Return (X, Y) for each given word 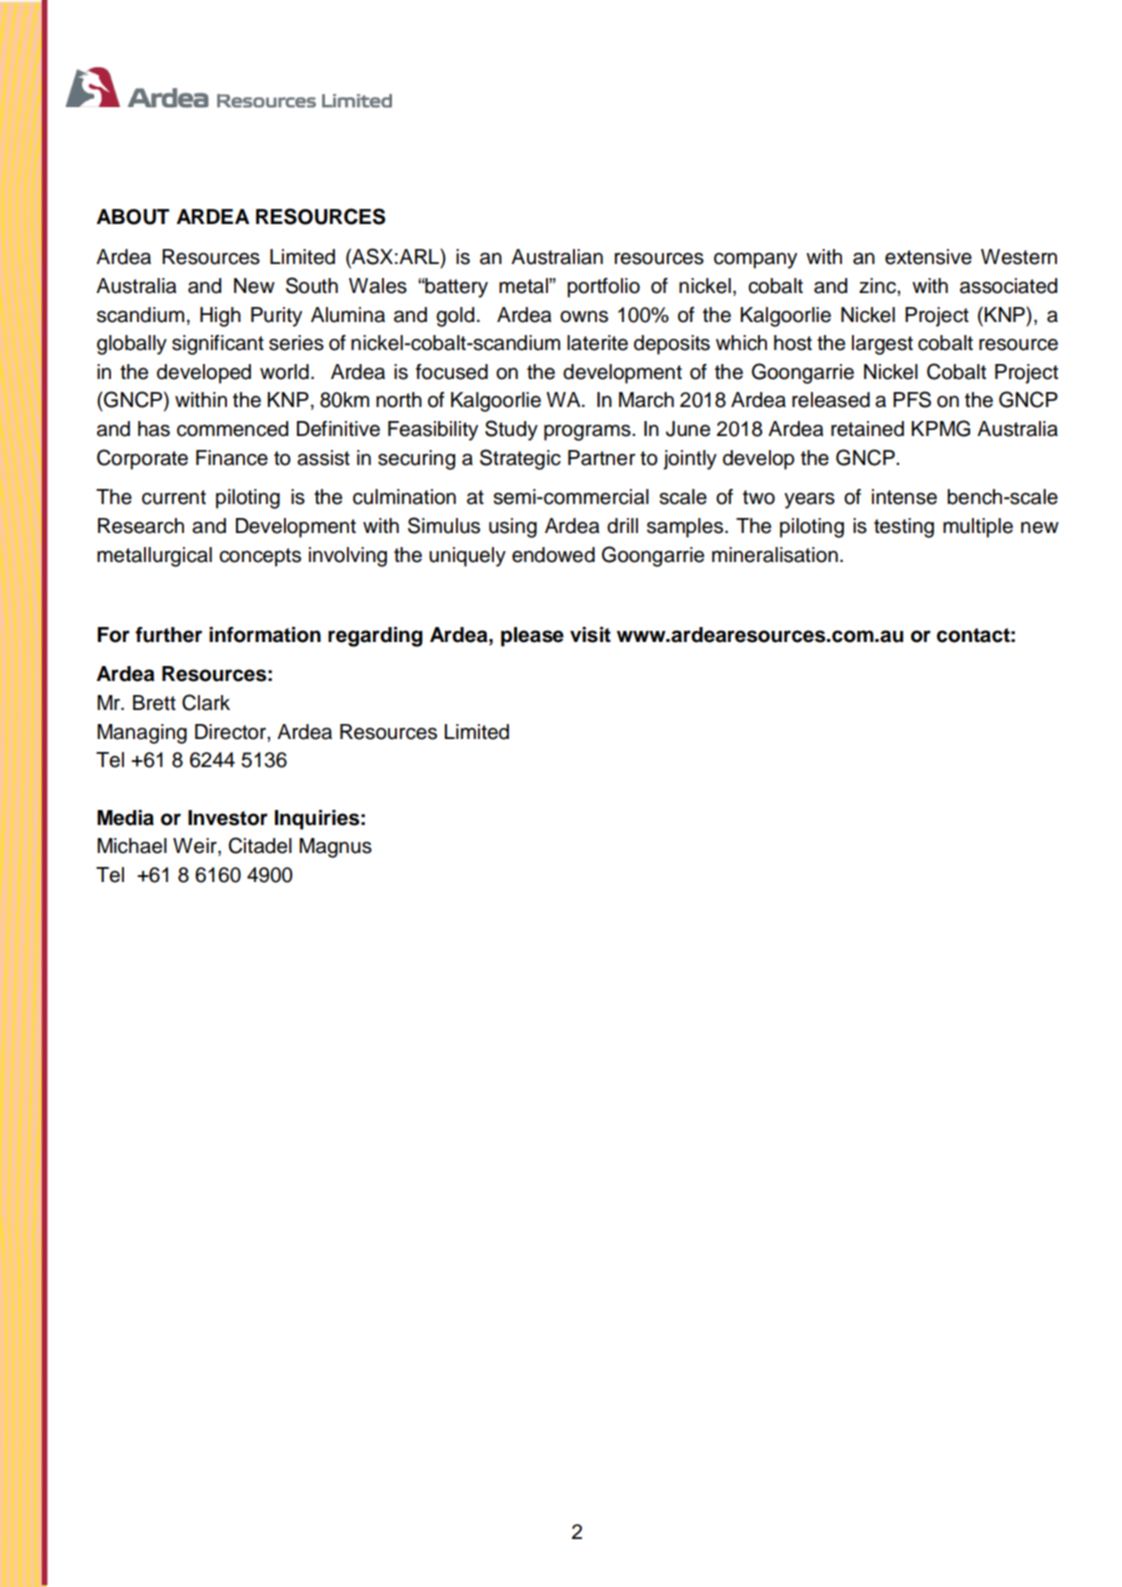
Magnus (335, 848)
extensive (928, 257)
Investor (228, 818)
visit (590, 635)
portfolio (603, 288)
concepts (260, 557)
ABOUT (133, 217)
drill (622, 526)
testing (904, 528)
